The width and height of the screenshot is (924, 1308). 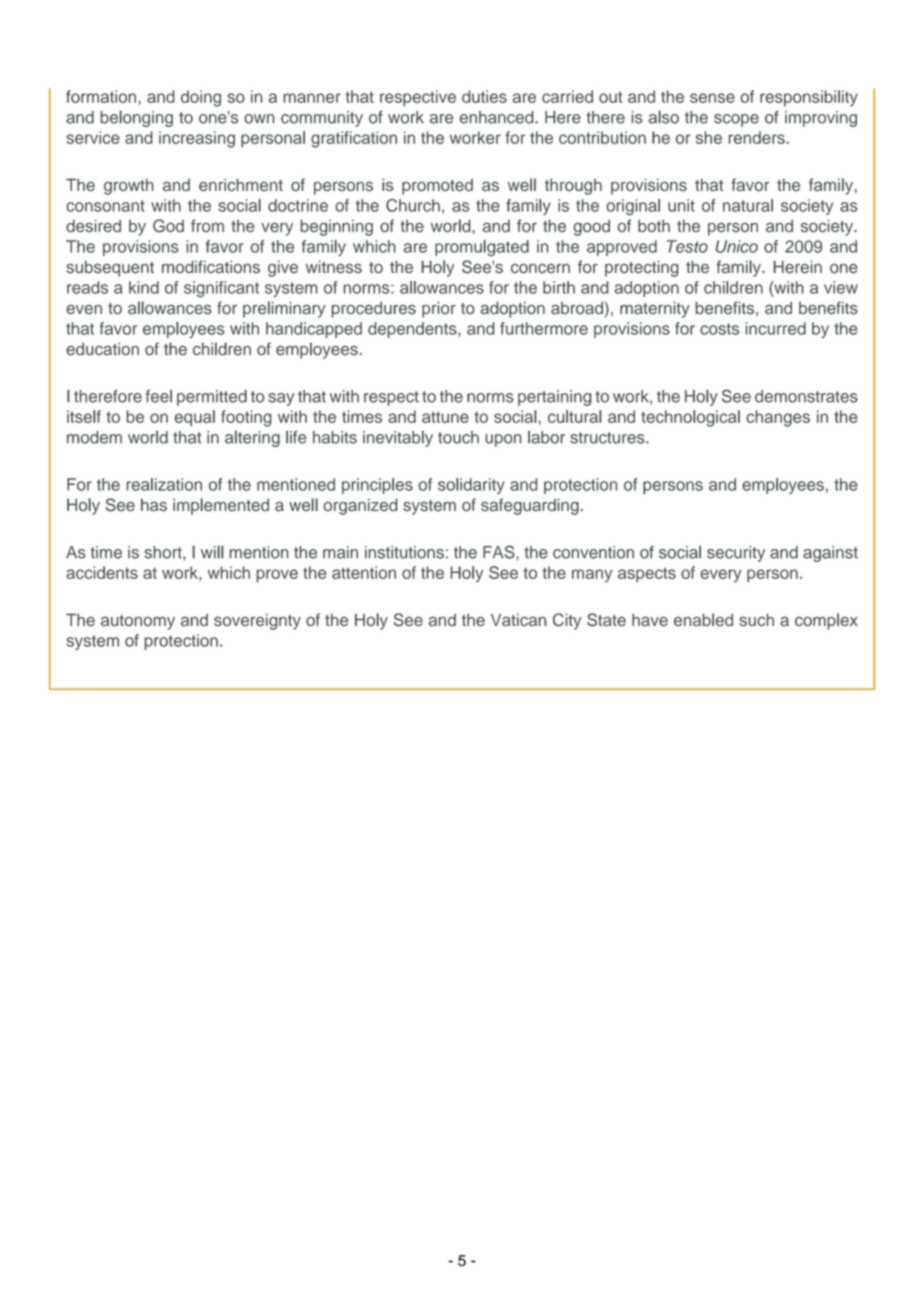 What do you see at coordinates (439, 310) in the screenshot?
I see `prior` at bounding box center [439, 310].
